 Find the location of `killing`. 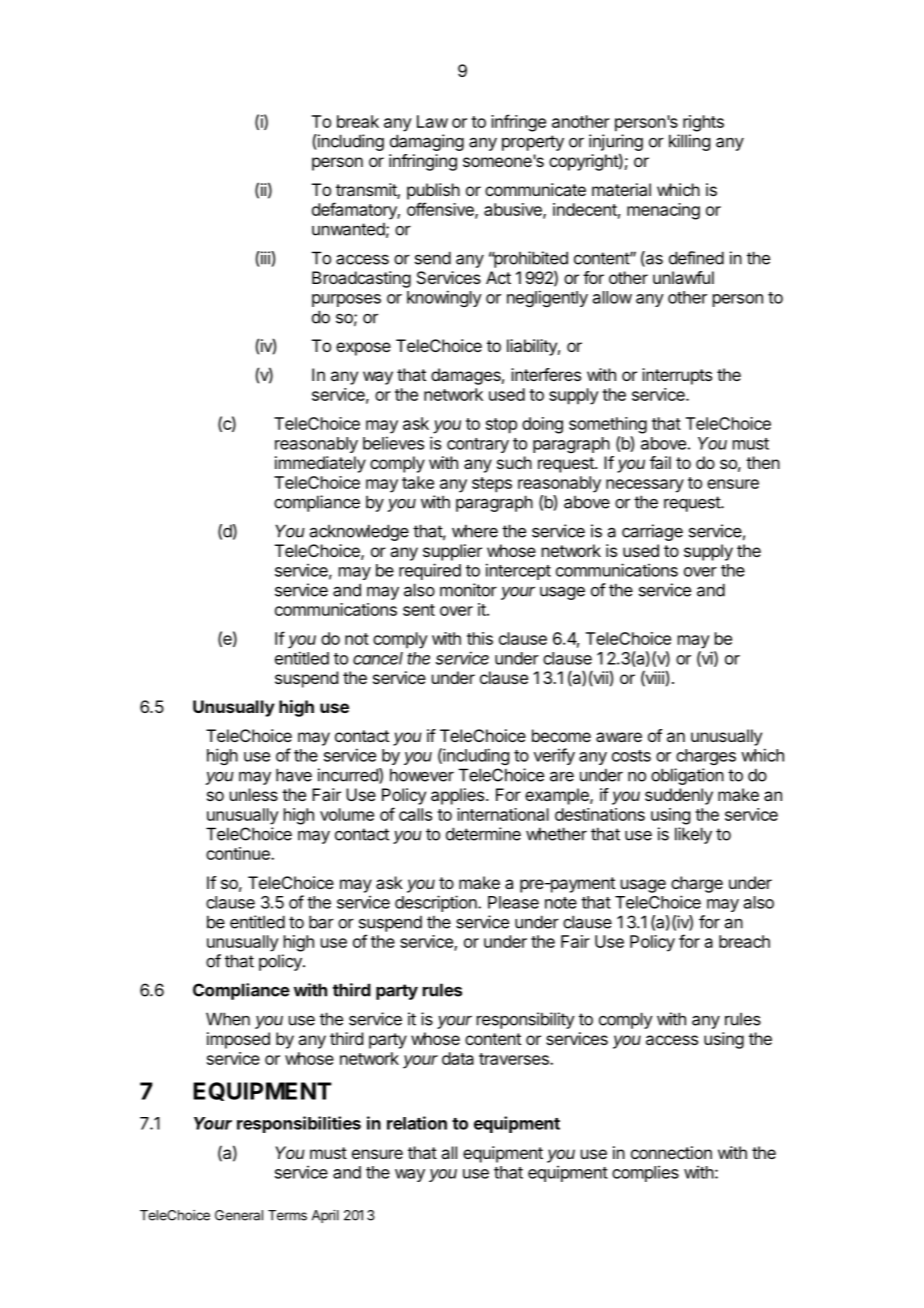

killing is located at coordinates (689, 142).
